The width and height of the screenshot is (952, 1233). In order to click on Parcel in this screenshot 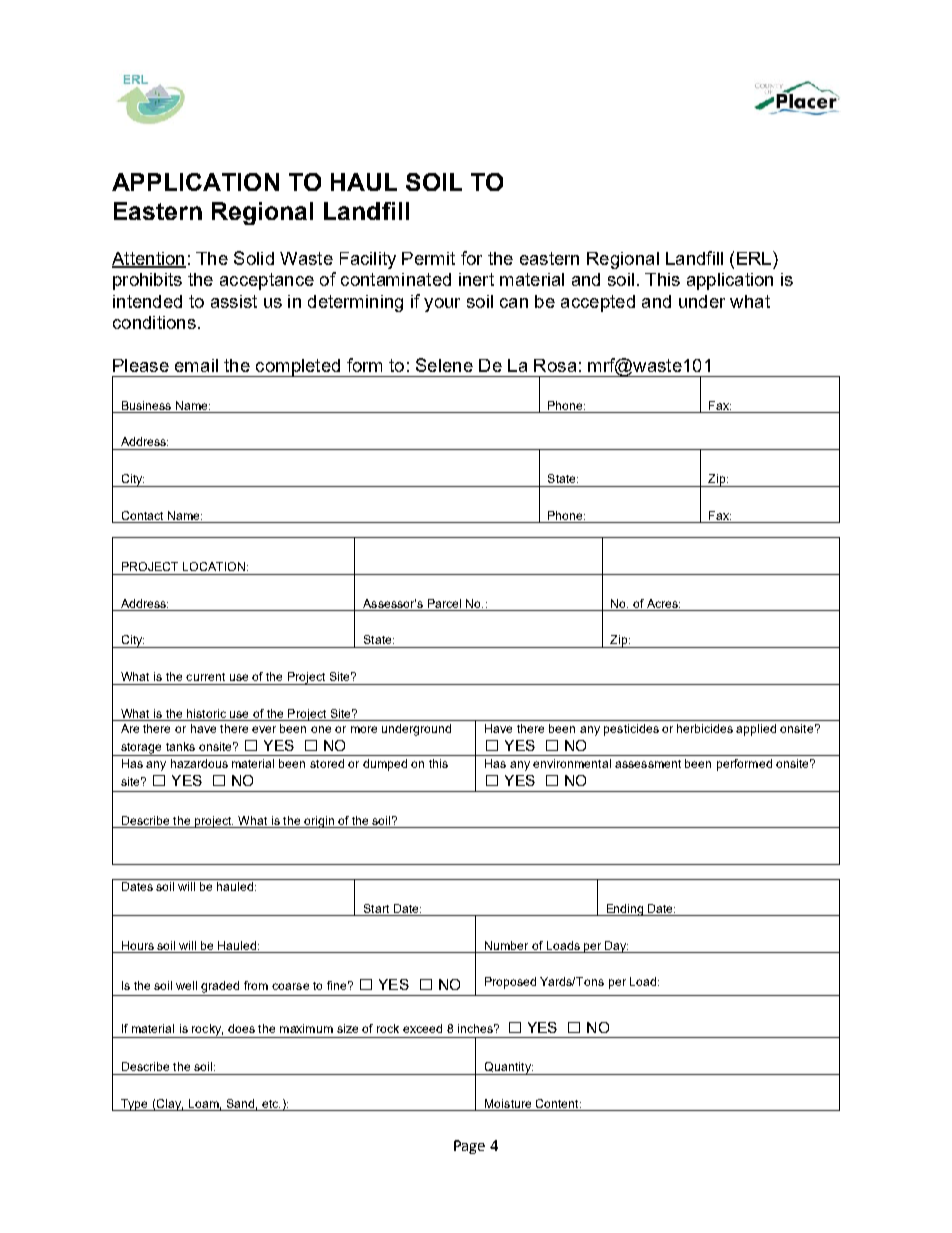, I will do `click(444, 603)`.
